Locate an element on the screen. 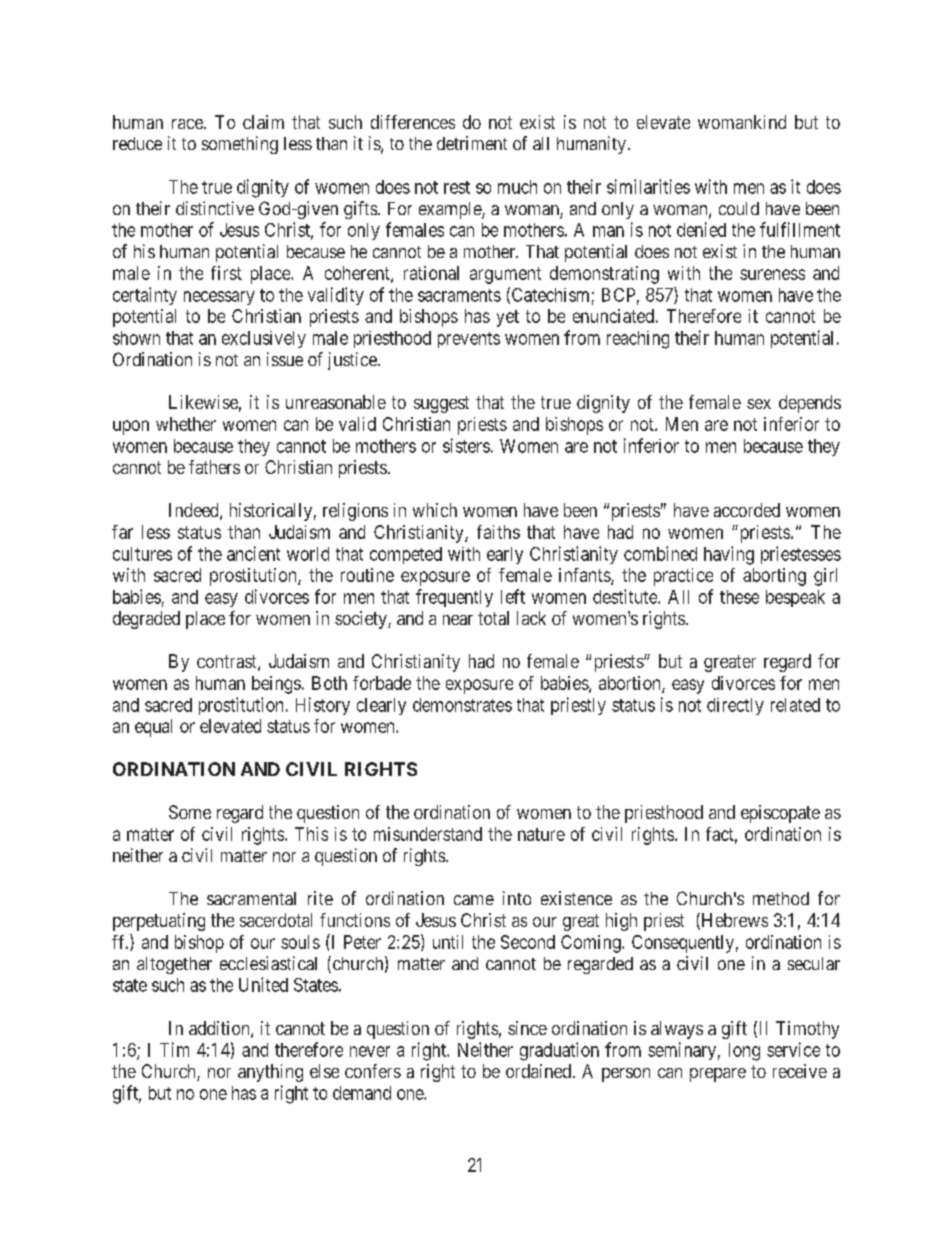 The image size is (952, 1233). could is located at coordinates (739, 208).
